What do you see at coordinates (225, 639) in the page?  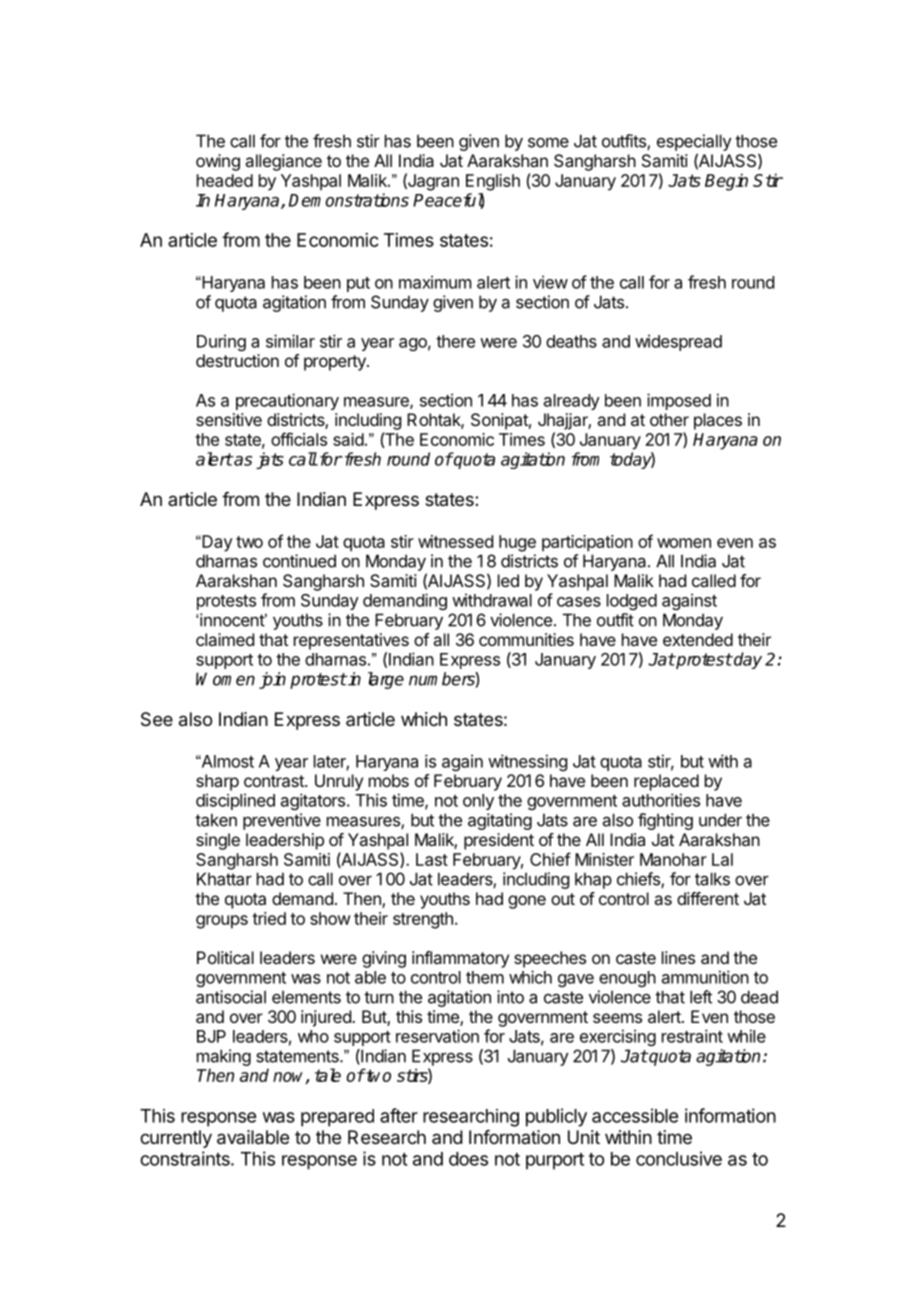 I see `claimed` at bounding box center [225, 639].
